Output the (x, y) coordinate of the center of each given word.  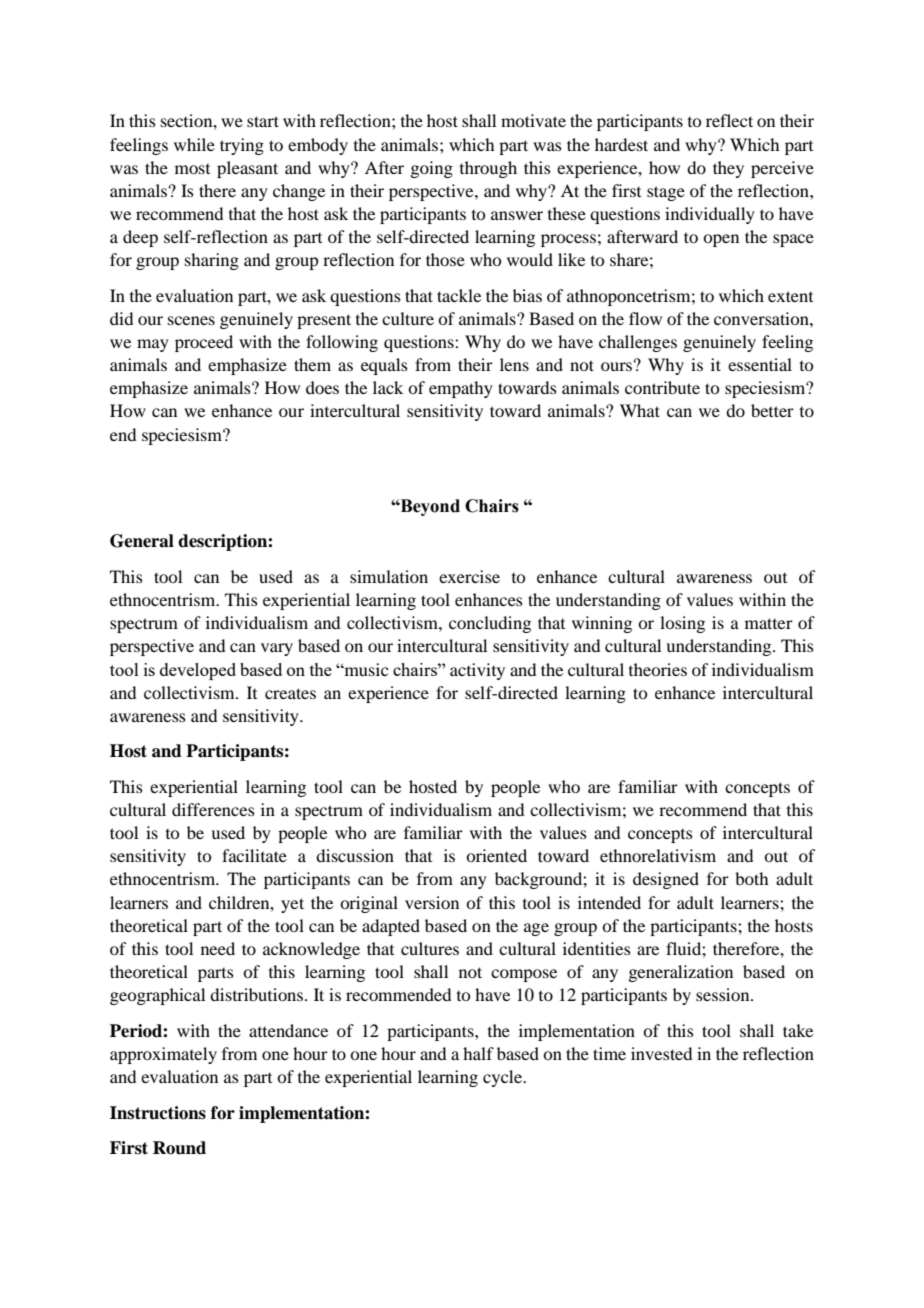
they (728, 169)
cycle (503, 1078)
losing (682, 624)
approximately (163, 1055)
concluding (490, 624)
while (194, 144)
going (431, 169)
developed (198, 671)
